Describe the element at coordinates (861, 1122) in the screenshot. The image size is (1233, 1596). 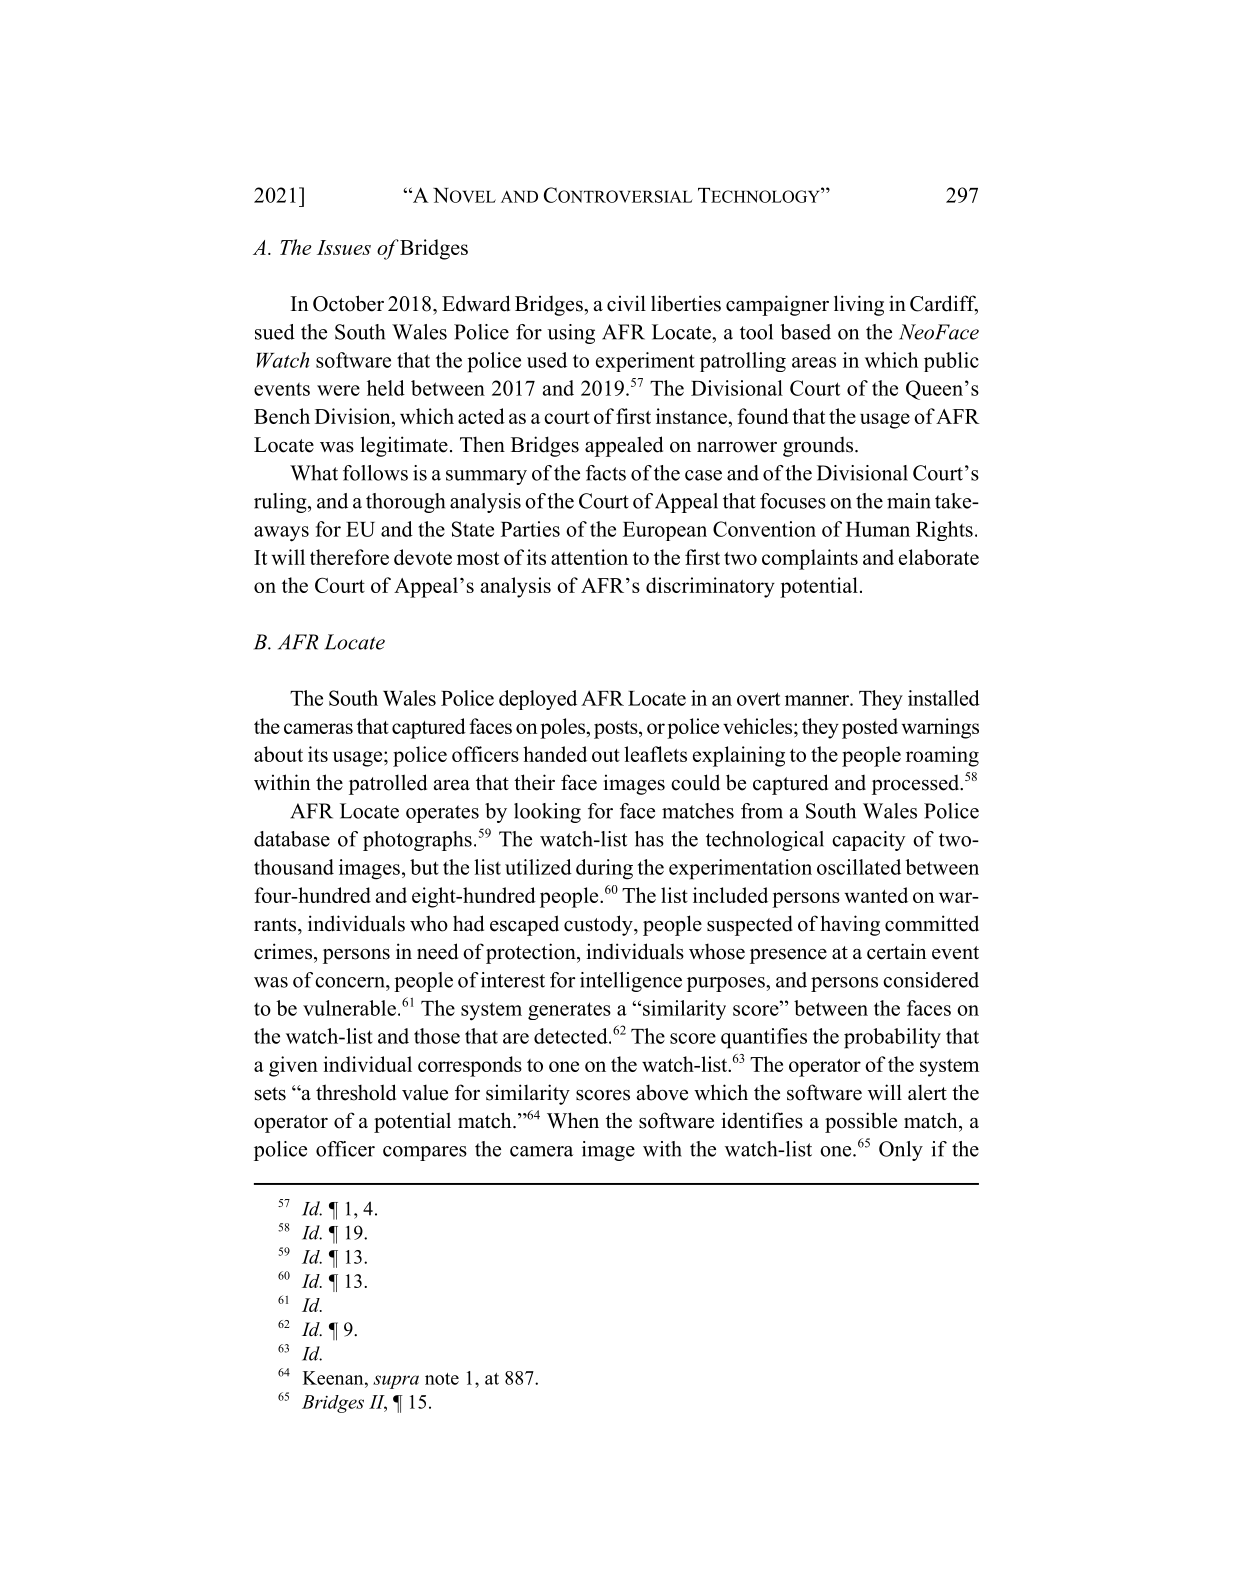
I see `possible` at that location.
